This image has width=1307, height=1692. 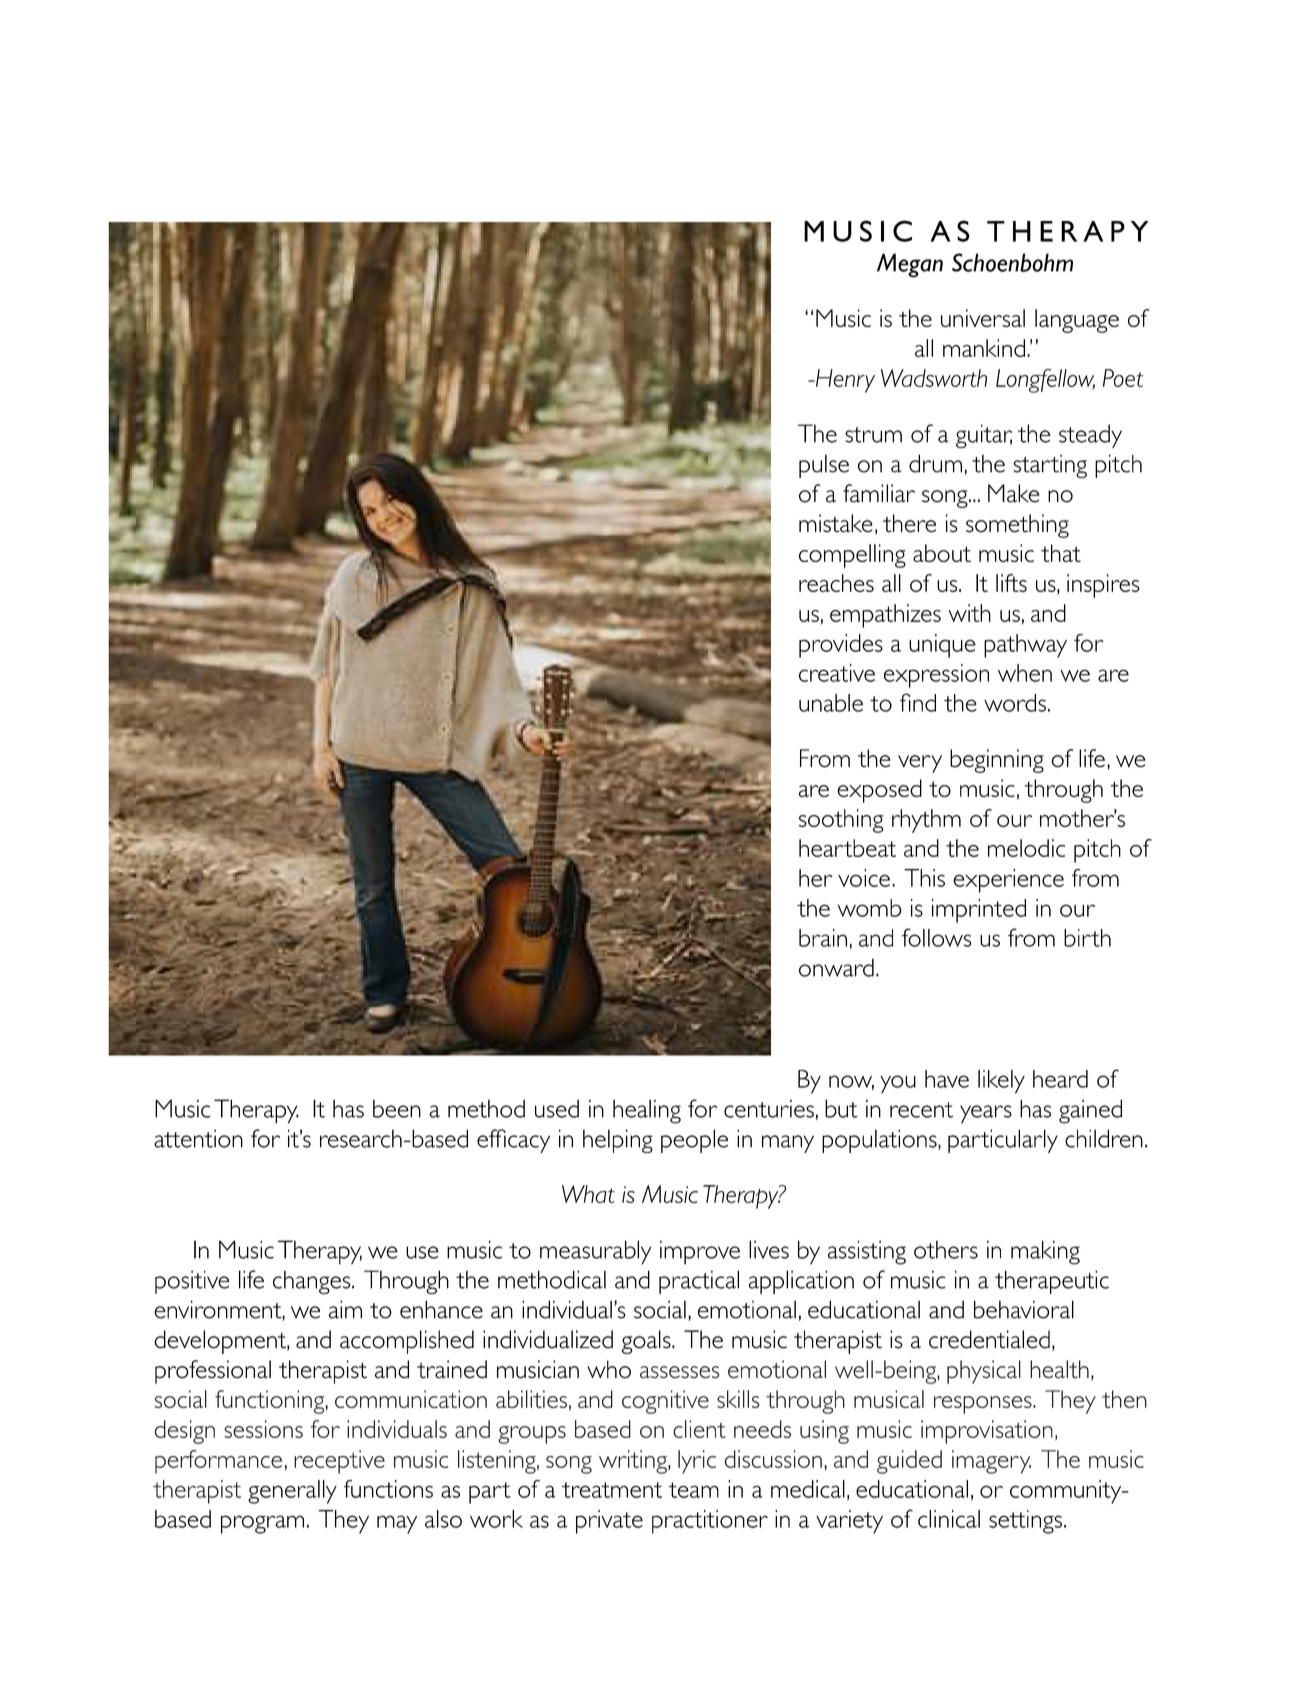 I want to click on making, so click(x=1045, y=1252).
